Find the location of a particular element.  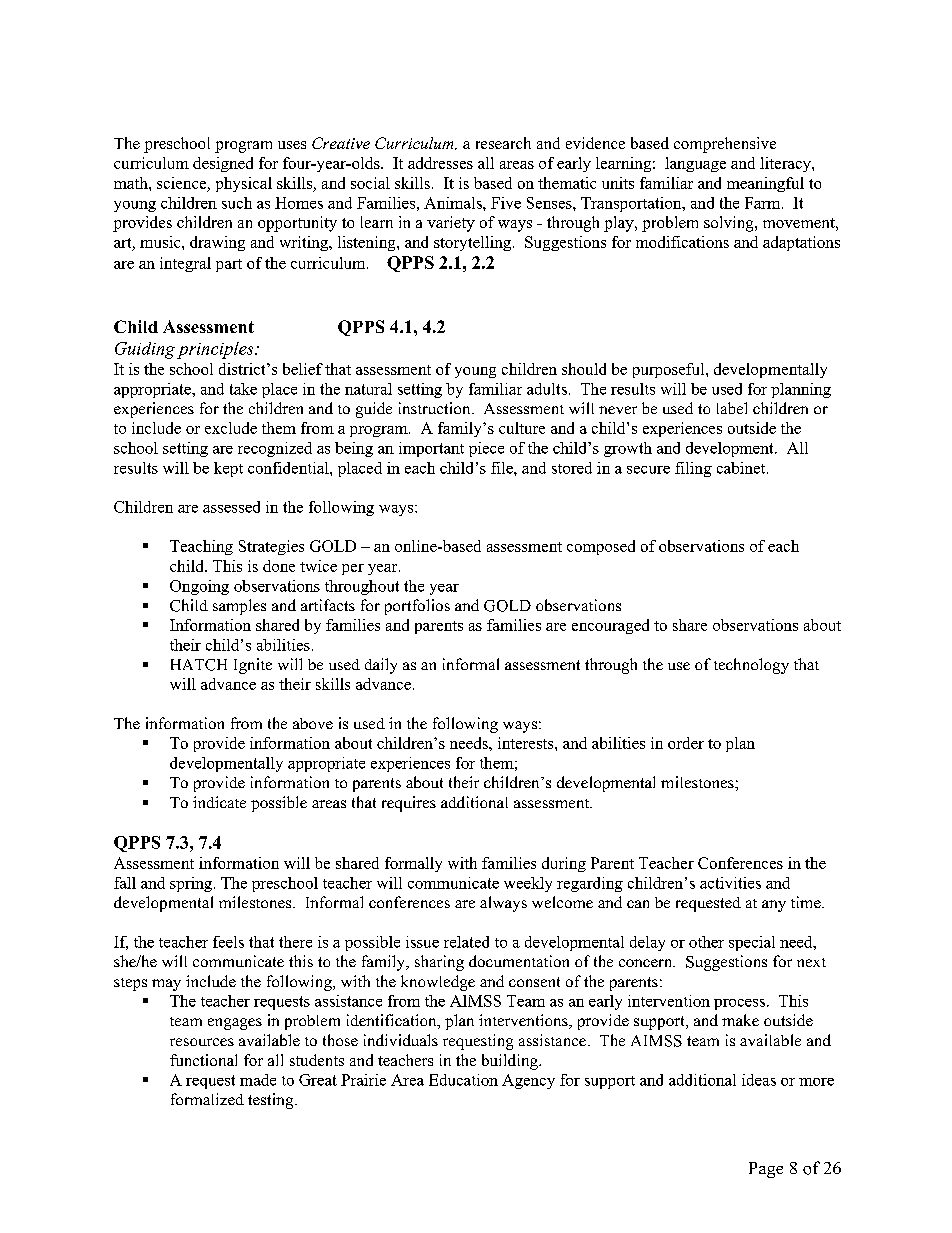

technology is located at coordinates (751, 666).
